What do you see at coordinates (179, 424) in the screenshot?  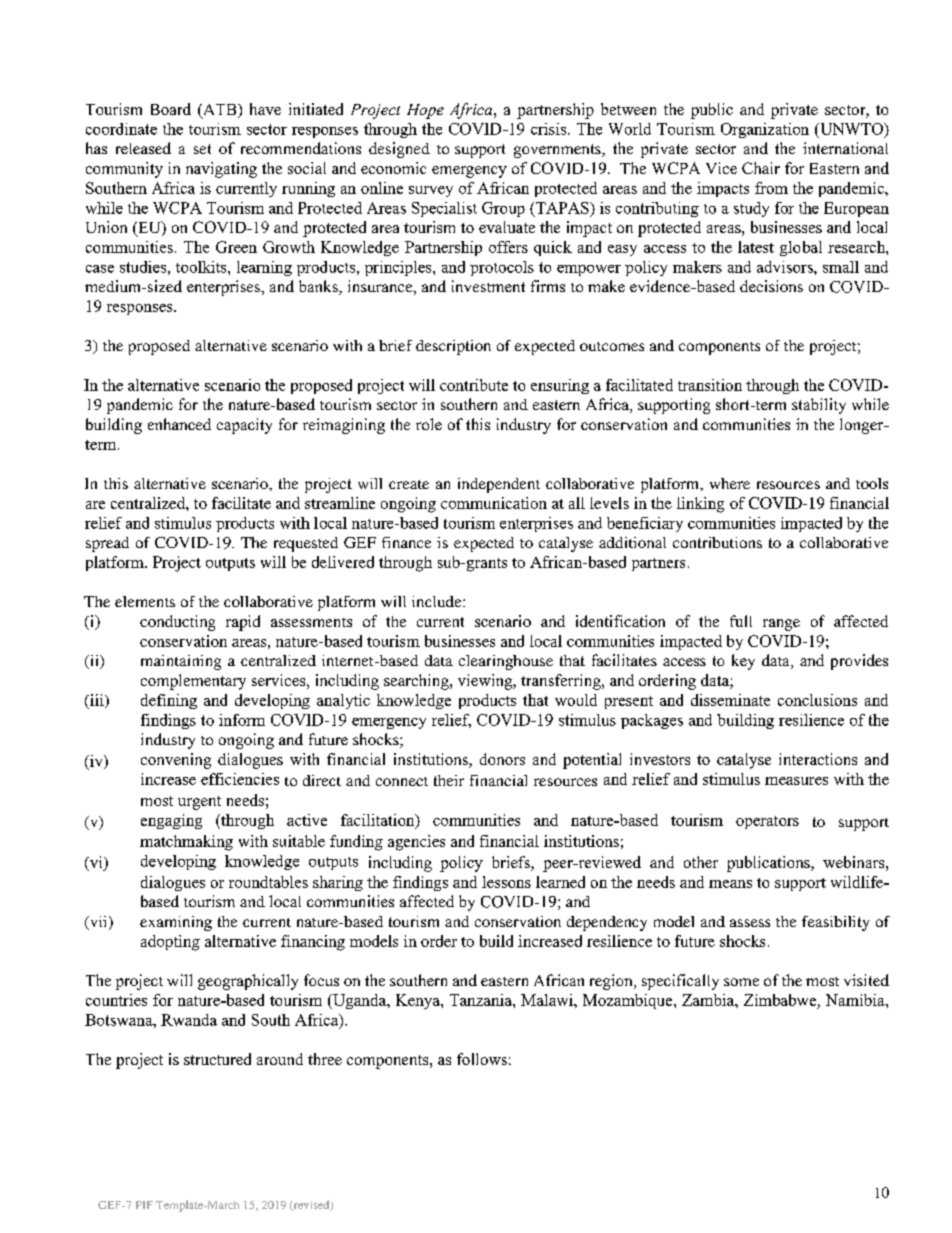 I see `enhanced` at bounding box center [179, 424].
